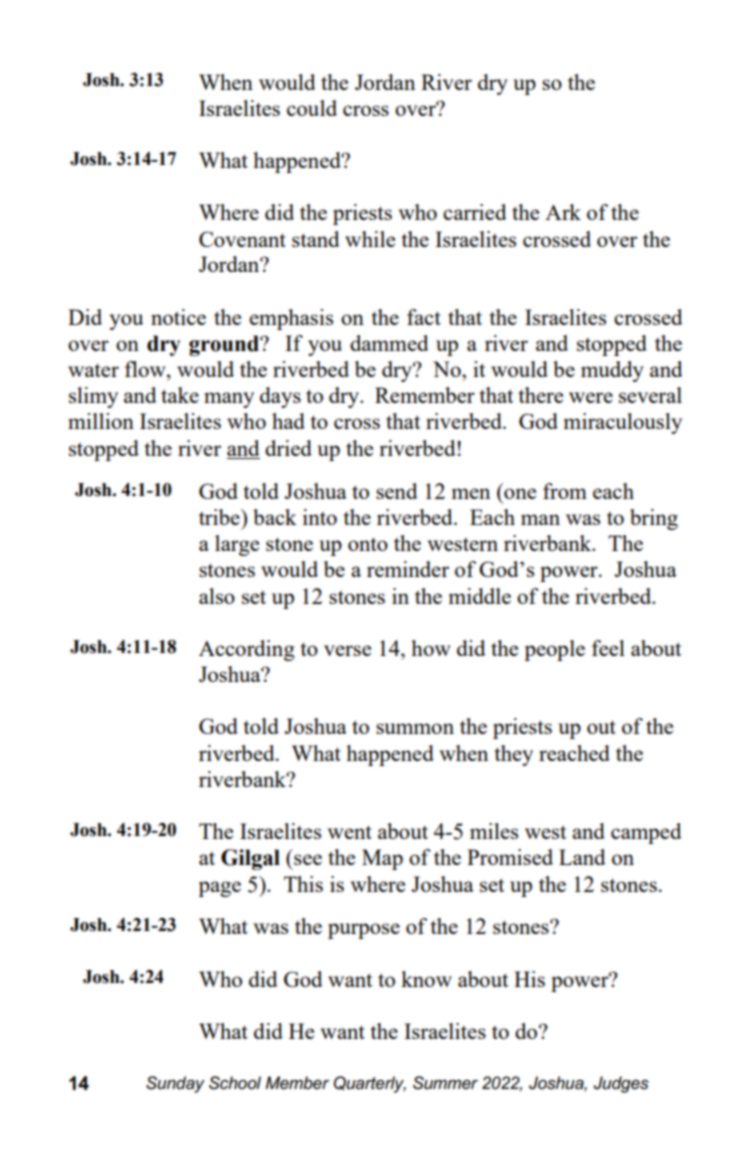 This screenshot has height=1160, width=751. I want to click on miraculously, so click(623, 423).
